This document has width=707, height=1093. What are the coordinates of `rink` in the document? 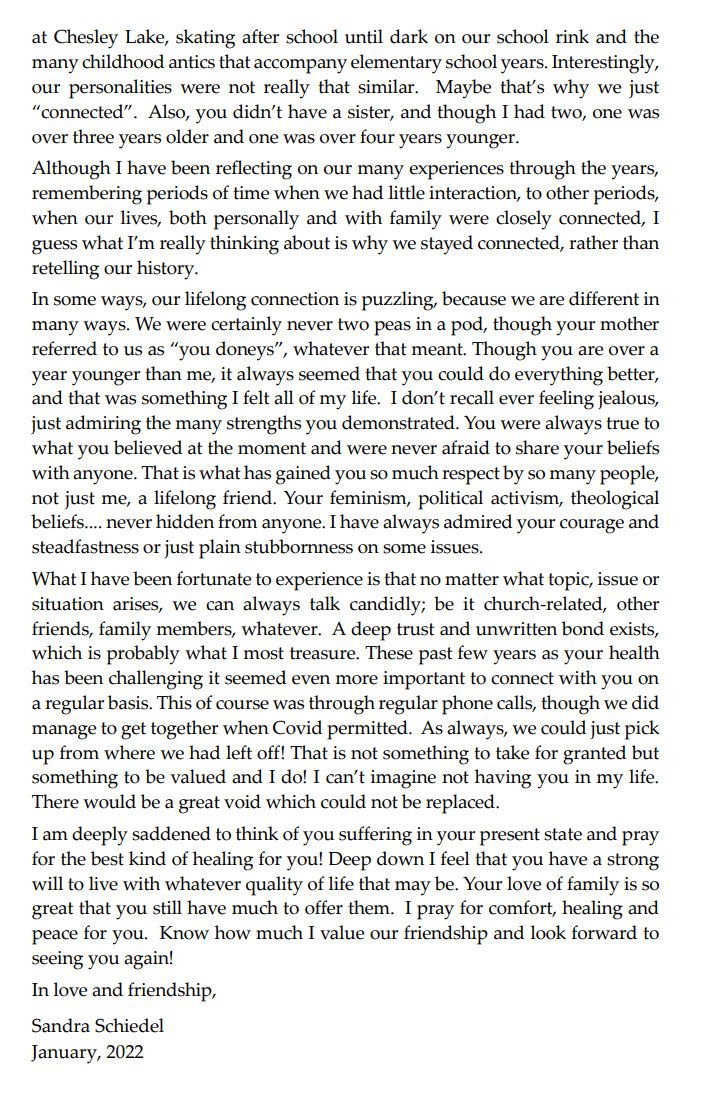 It's located at (572, 36).
